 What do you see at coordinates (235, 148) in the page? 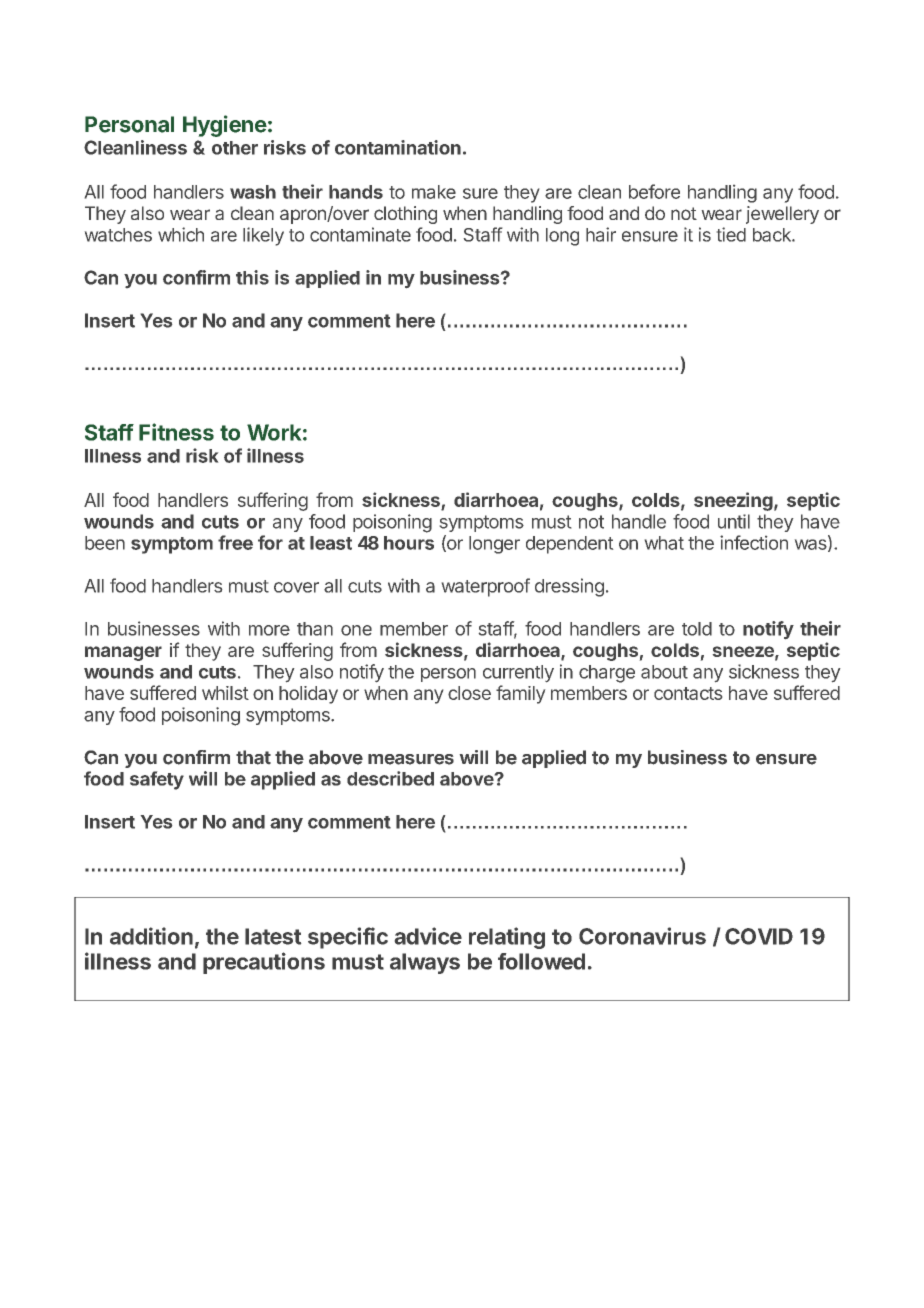
I see `other` at bounding box center [235, 148].
